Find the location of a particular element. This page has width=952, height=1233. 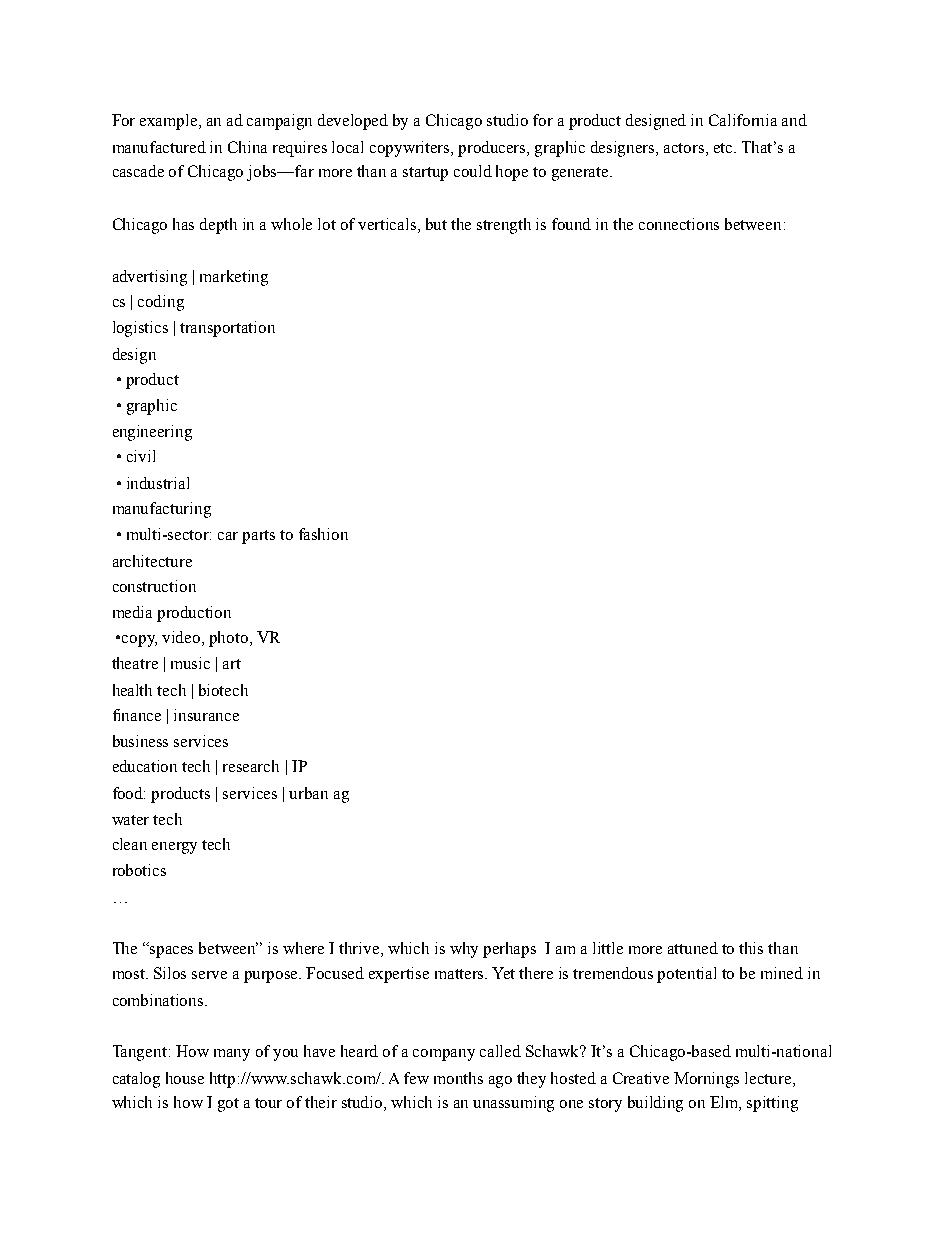

connections is located at coordinates (679, 224).
